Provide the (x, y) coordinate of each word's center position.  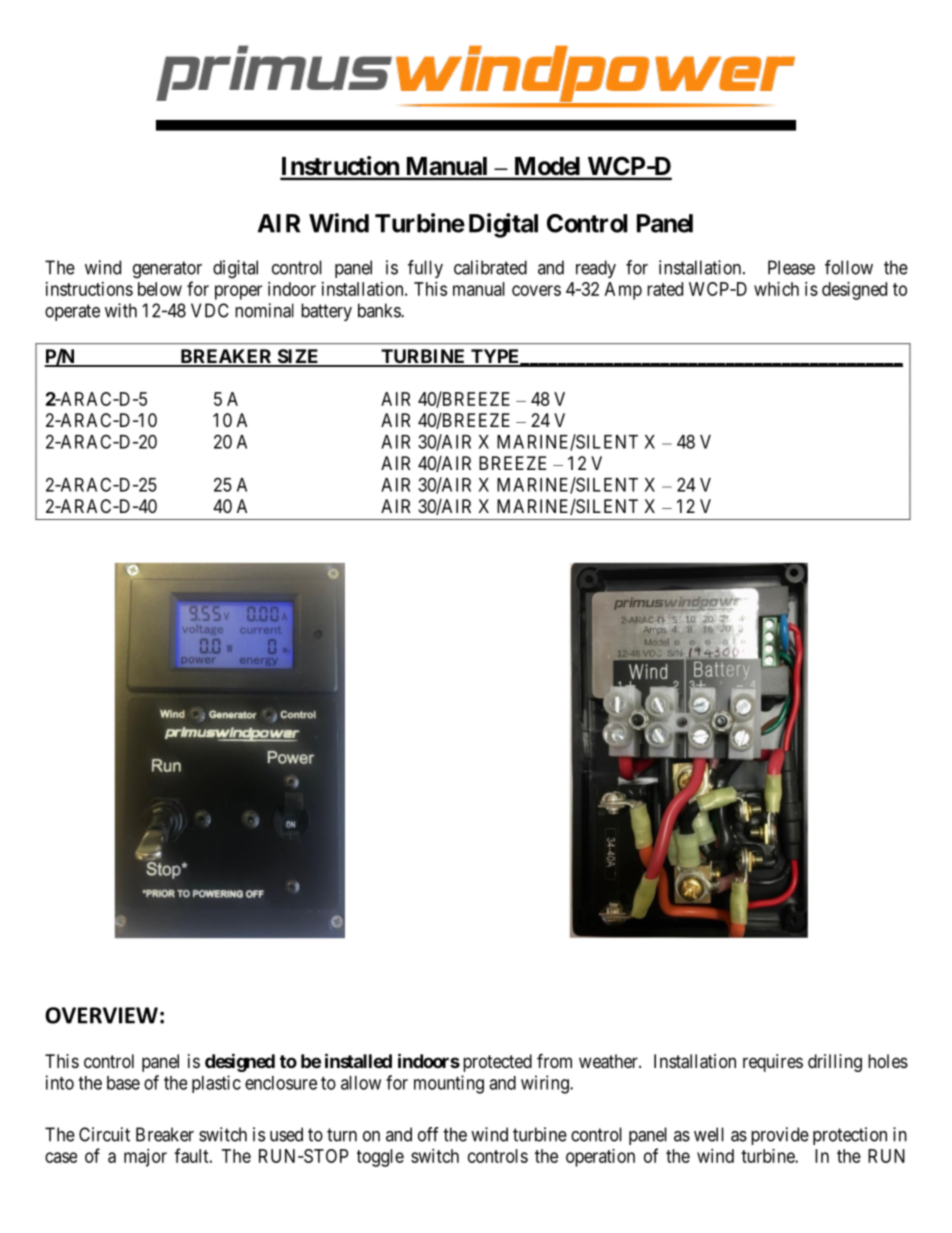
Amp (623, 291)
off (428, 1134)
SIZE (298, 357)
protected (497, 1063)
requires (773, 1063)
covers (536, 290)
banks (380, 310)
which (776, 289)
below (160, 289)
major (145, 1158)
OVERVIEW (101, 1015)
